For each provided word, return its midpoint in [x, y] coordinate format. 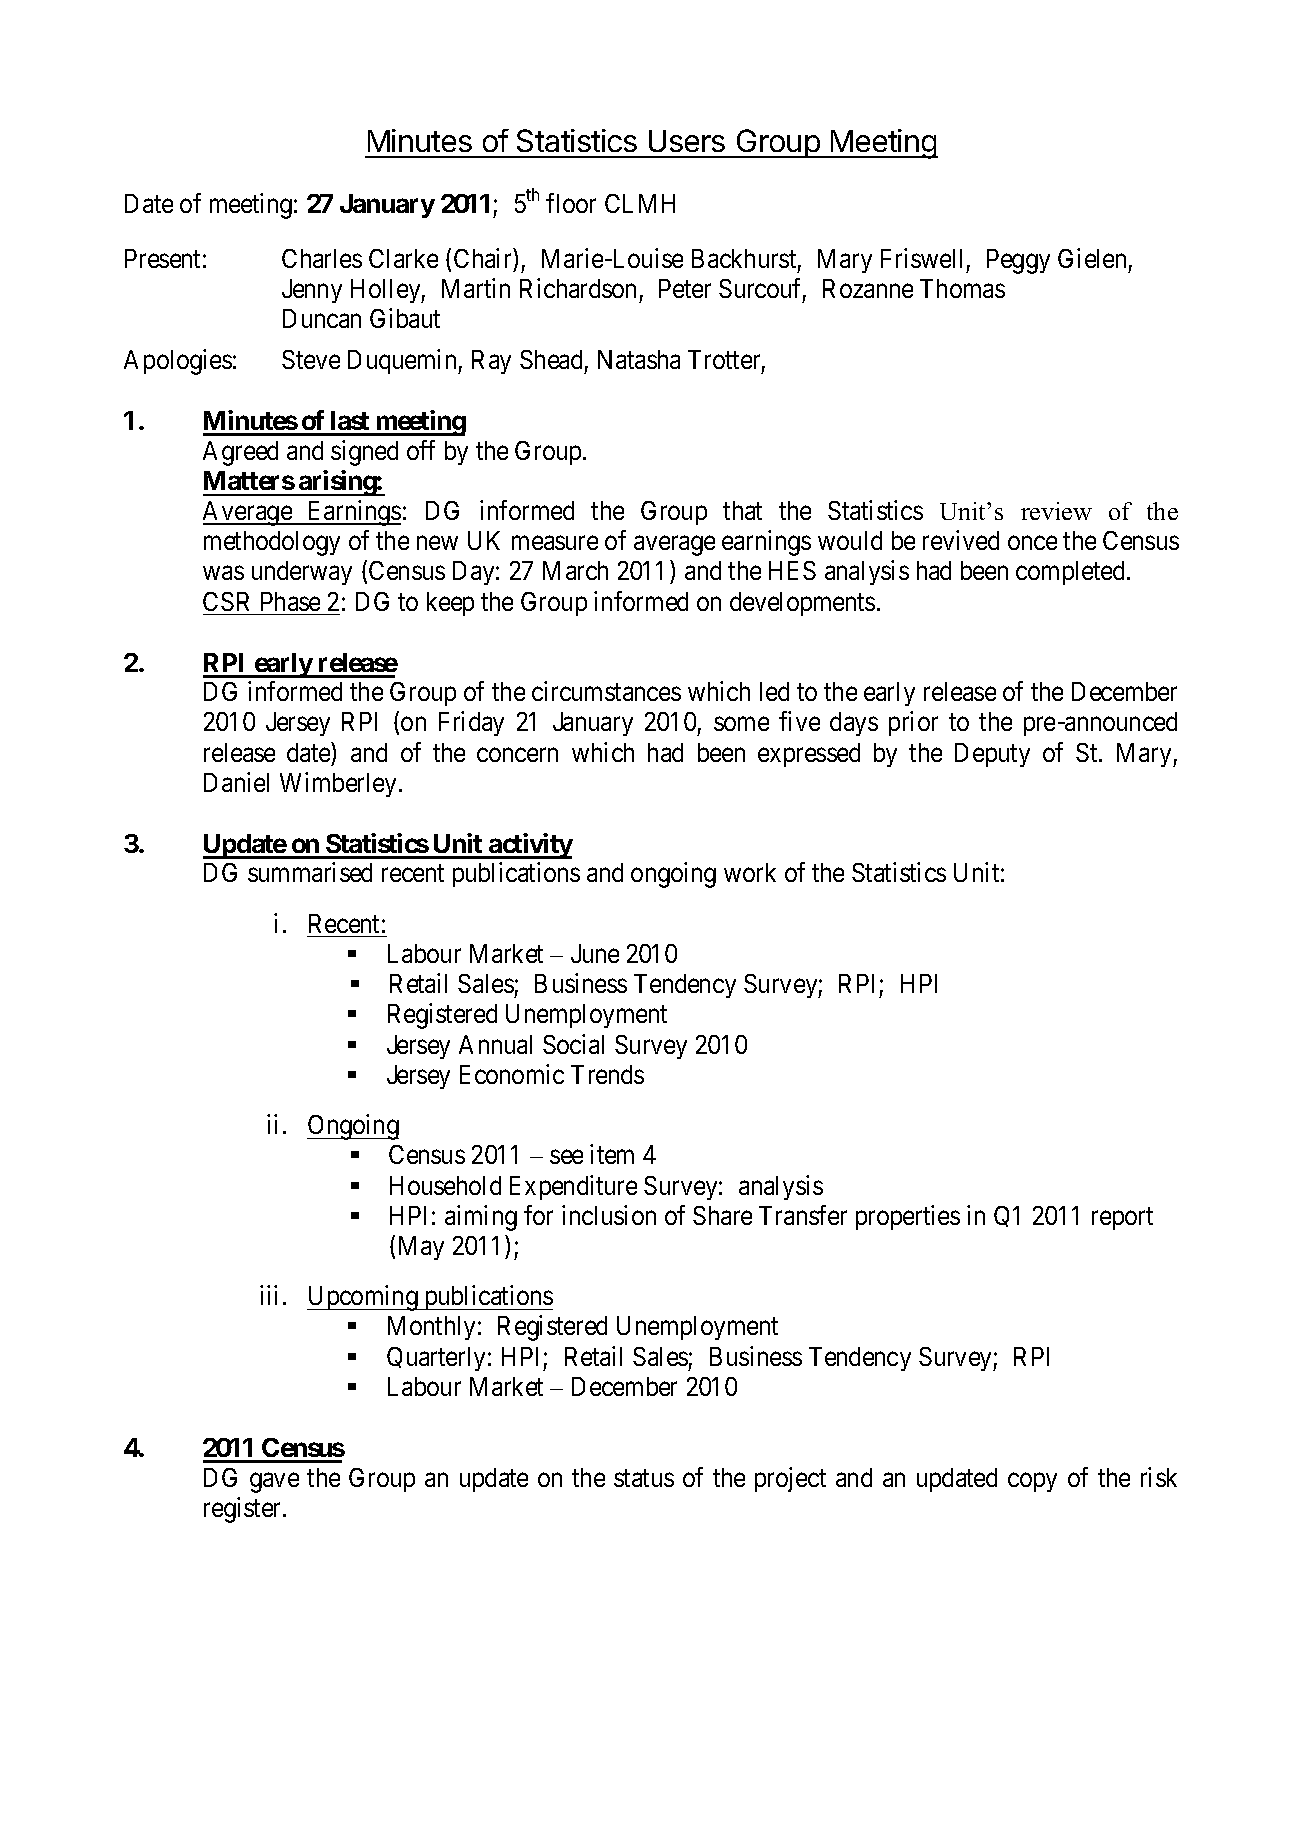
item [612, 1154]
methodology [272, 543]
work [750, 872]
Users [687, 141]
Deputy [992, 755]
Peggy [1018, 261]
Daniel [236, 782]
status [644, 1478]
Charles [322, 258]
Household [445, 1185]
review [1056, 511]
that [742, 510]
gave [274, 1482]
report [1122, 1219]
